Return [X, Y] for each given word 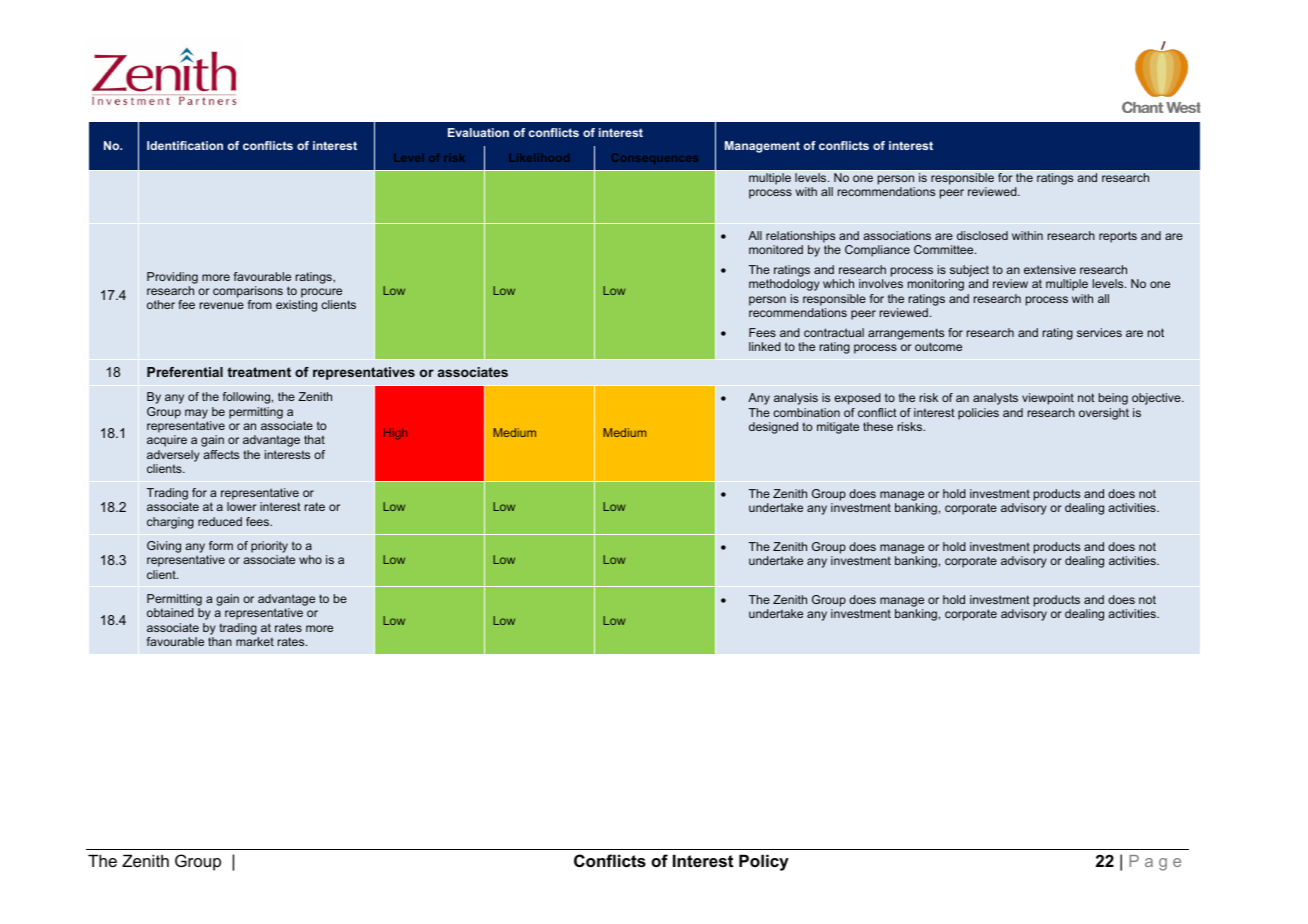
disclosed [982, 235]
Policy [764, 862]
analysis [796, 399]
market [255, 641]
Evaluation [478, 132]
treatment [259, 372]
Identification [185, 145]
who [310, 559]
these [878, 426]
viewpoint [1048, 399]
